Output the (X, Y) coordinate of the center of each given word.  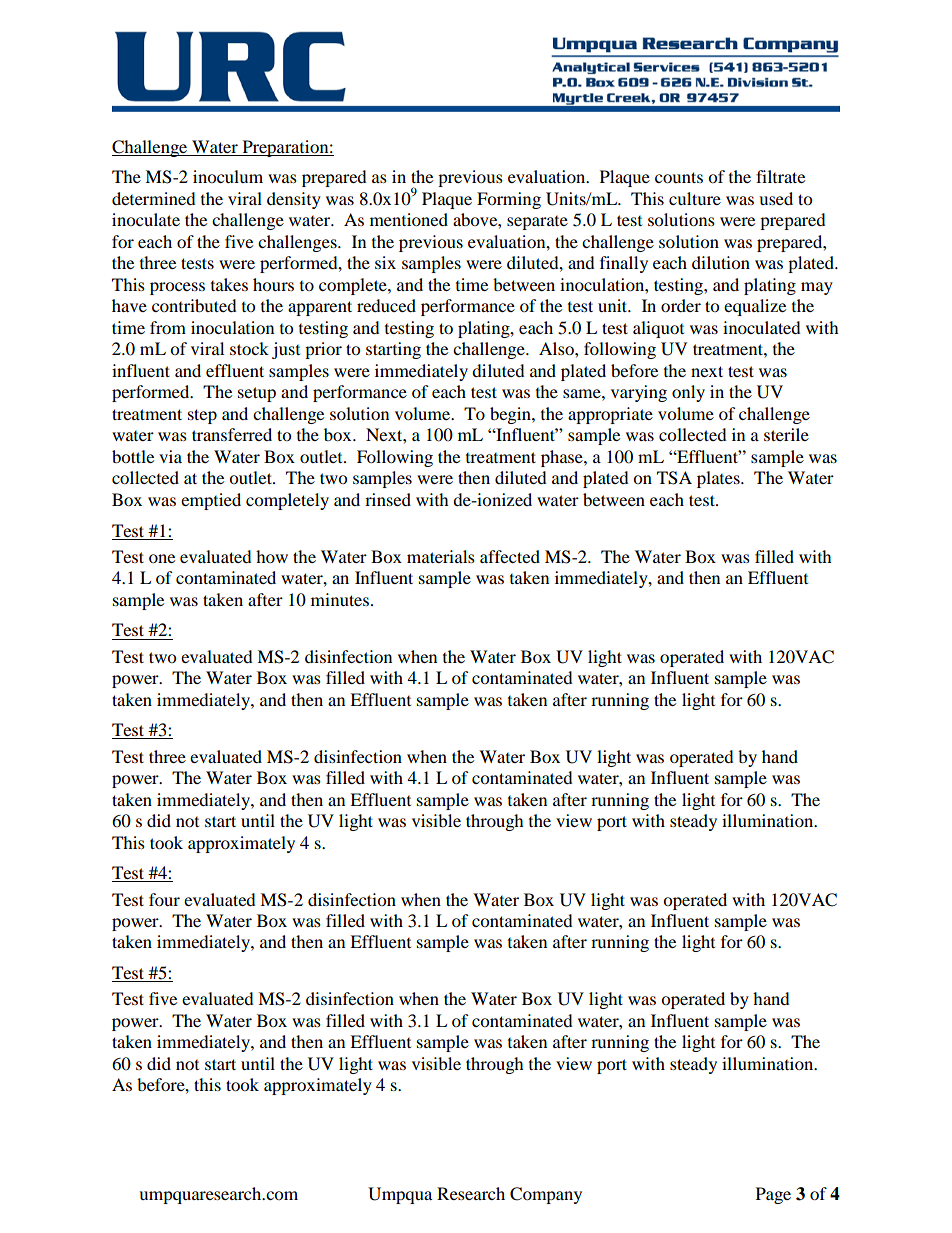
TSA (674, 478)
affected (510, 556)
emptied (211, 501)
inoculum (228, 176)
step (202, 416)
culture (695, 198)
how (272, 556)
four (164, 899)
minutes (340, 599)
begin (511, 415)
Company (546, 1195)
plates (719, 479)
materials (441, 556)
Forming (509, 200)
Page (773, 1195)
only (688, 393)
